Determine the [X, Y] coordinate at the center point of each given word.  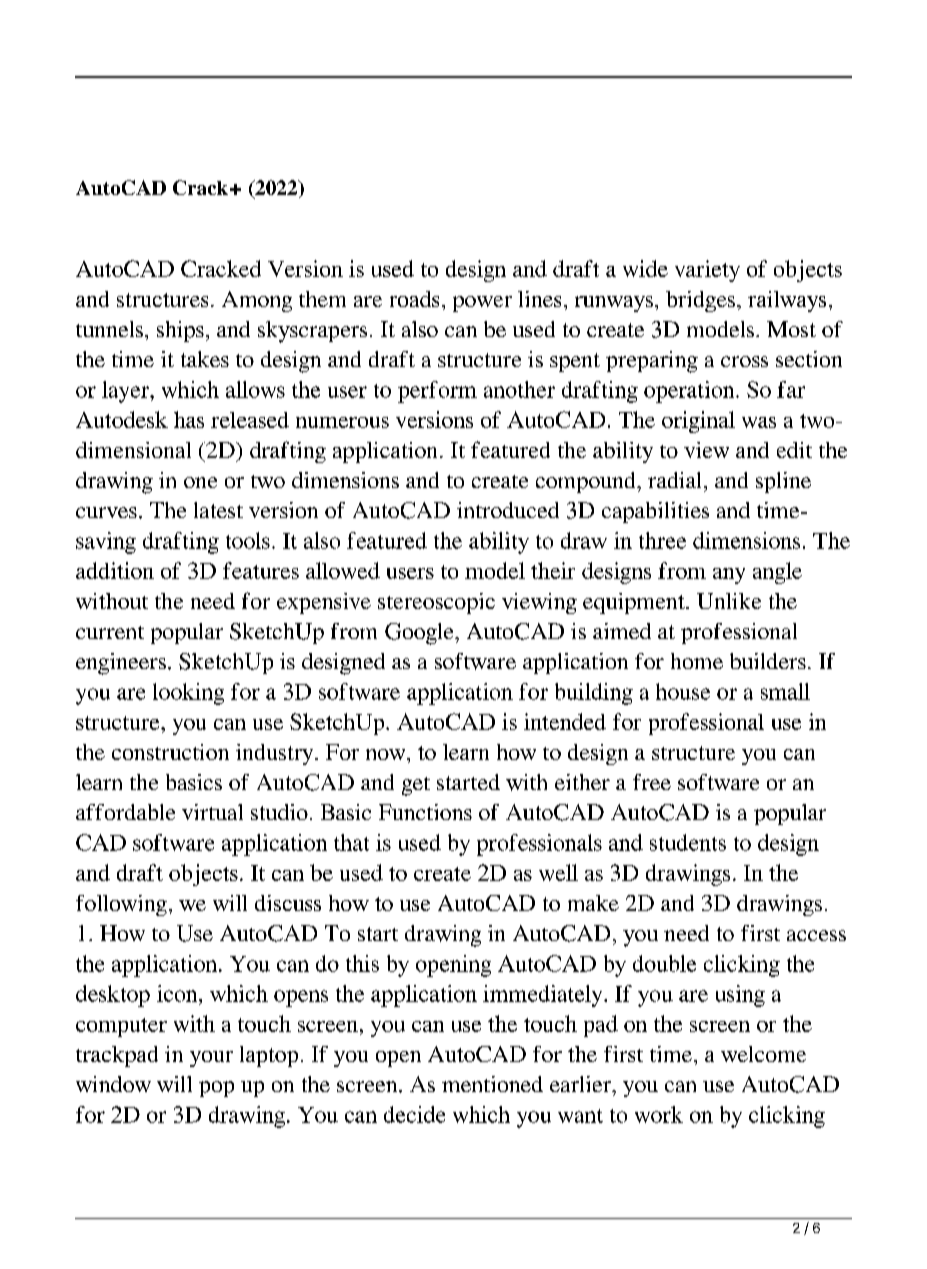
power [482, 304]
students [688, 842]
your [211, 1059]
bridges [702, 301]
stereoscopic [436, 603]
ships [180, 331]
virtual [212, 812]
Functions [425, 812]
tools [248, 540]
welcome [763, 1054]
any [729, 576]
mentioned [492, 1084]
